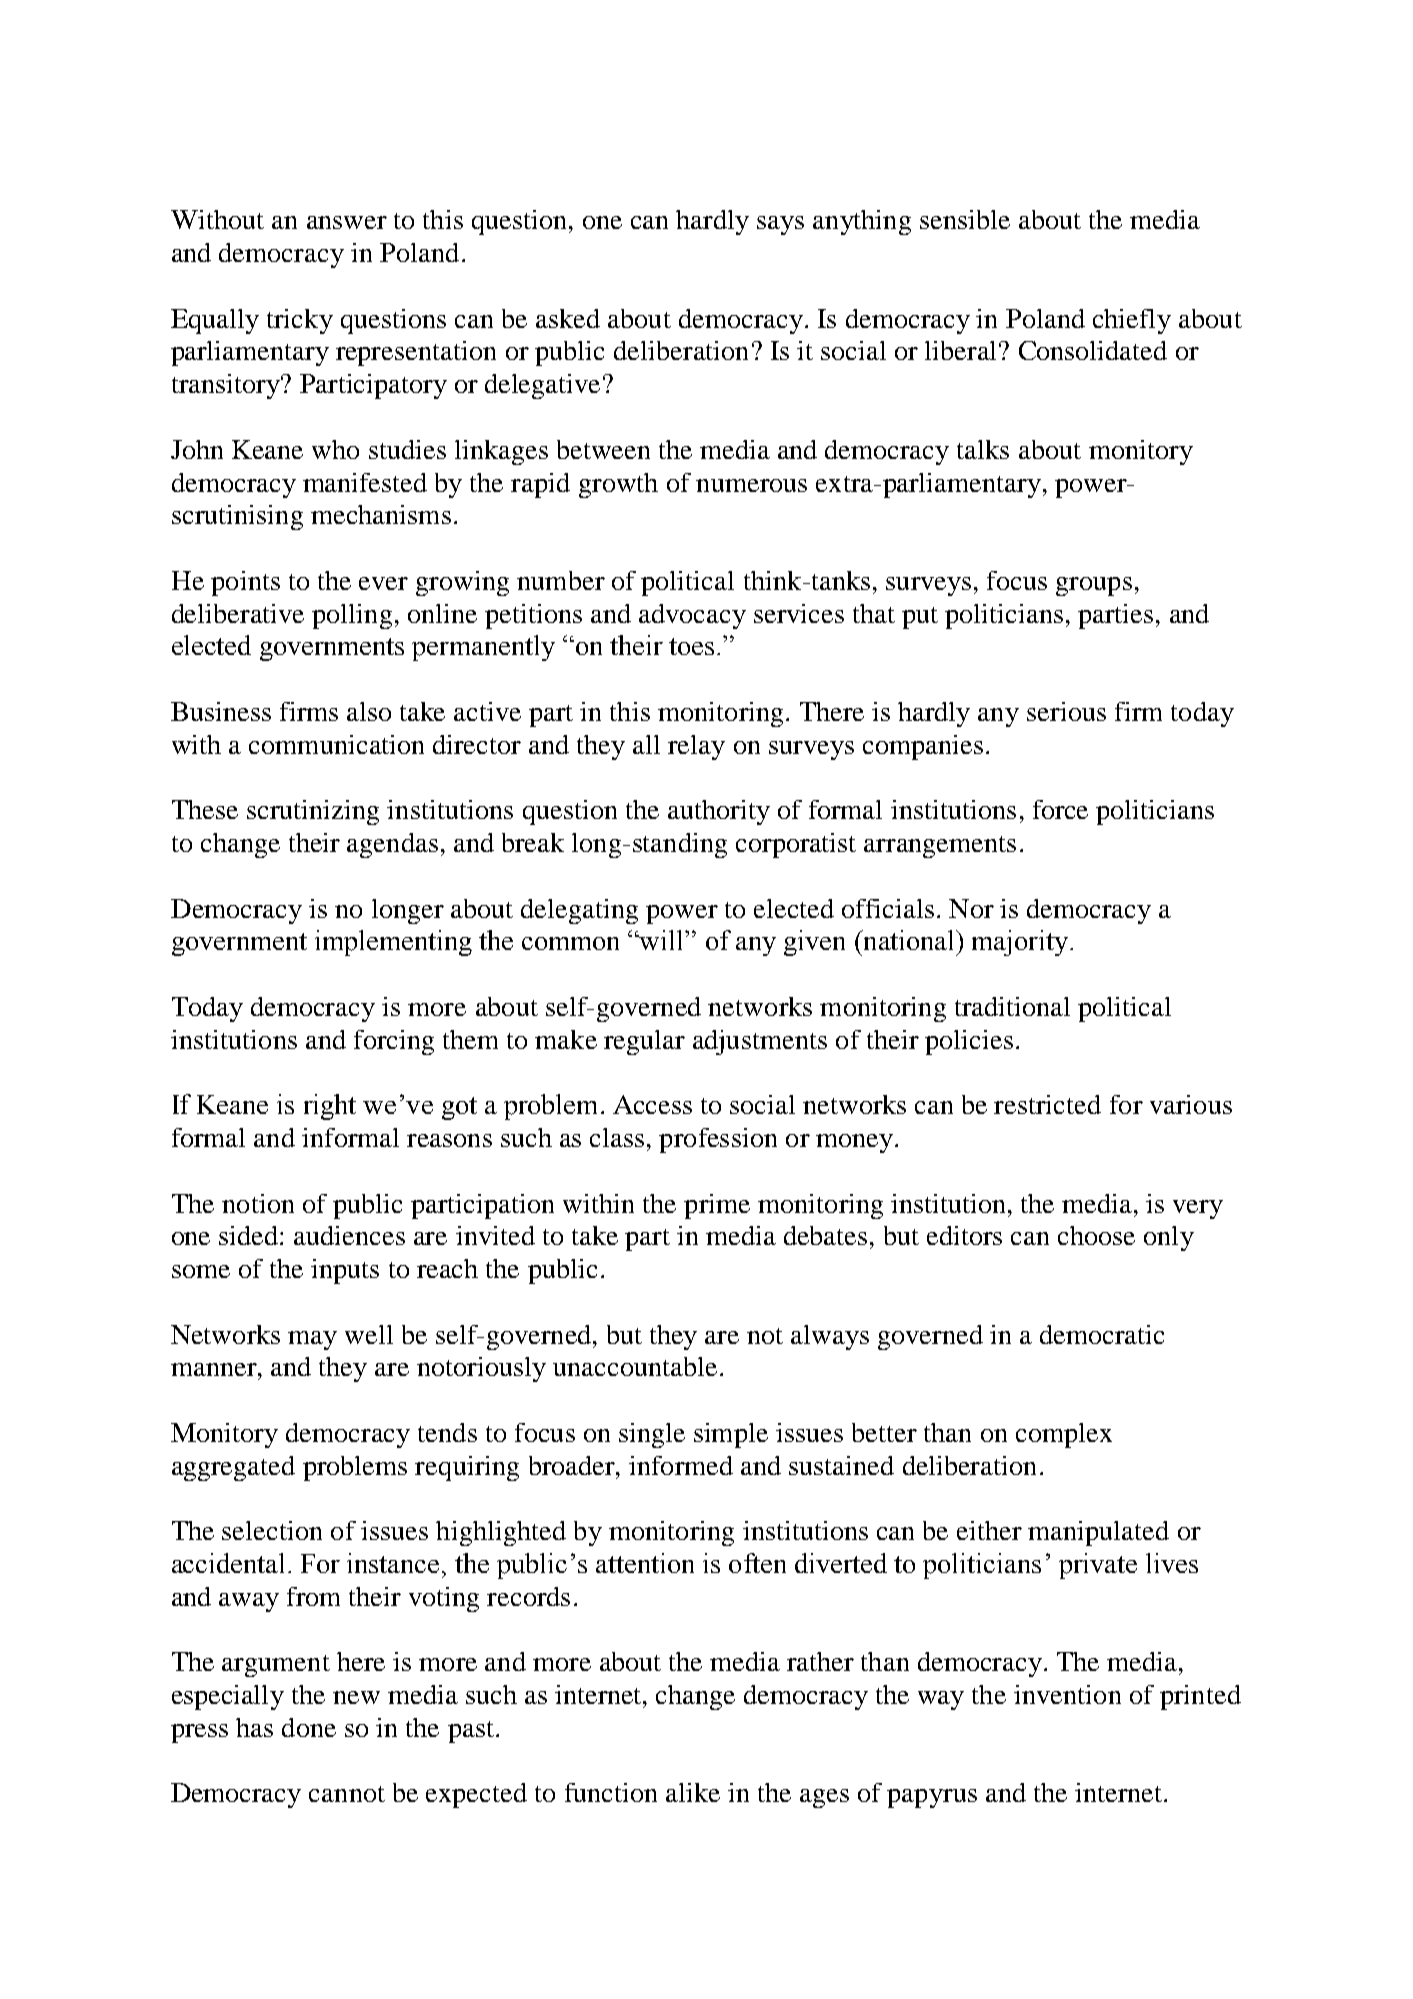 The image size is (1413, 1999). Describe the element at coordinates (309, 1727) in the document. I see `done` at that location.
